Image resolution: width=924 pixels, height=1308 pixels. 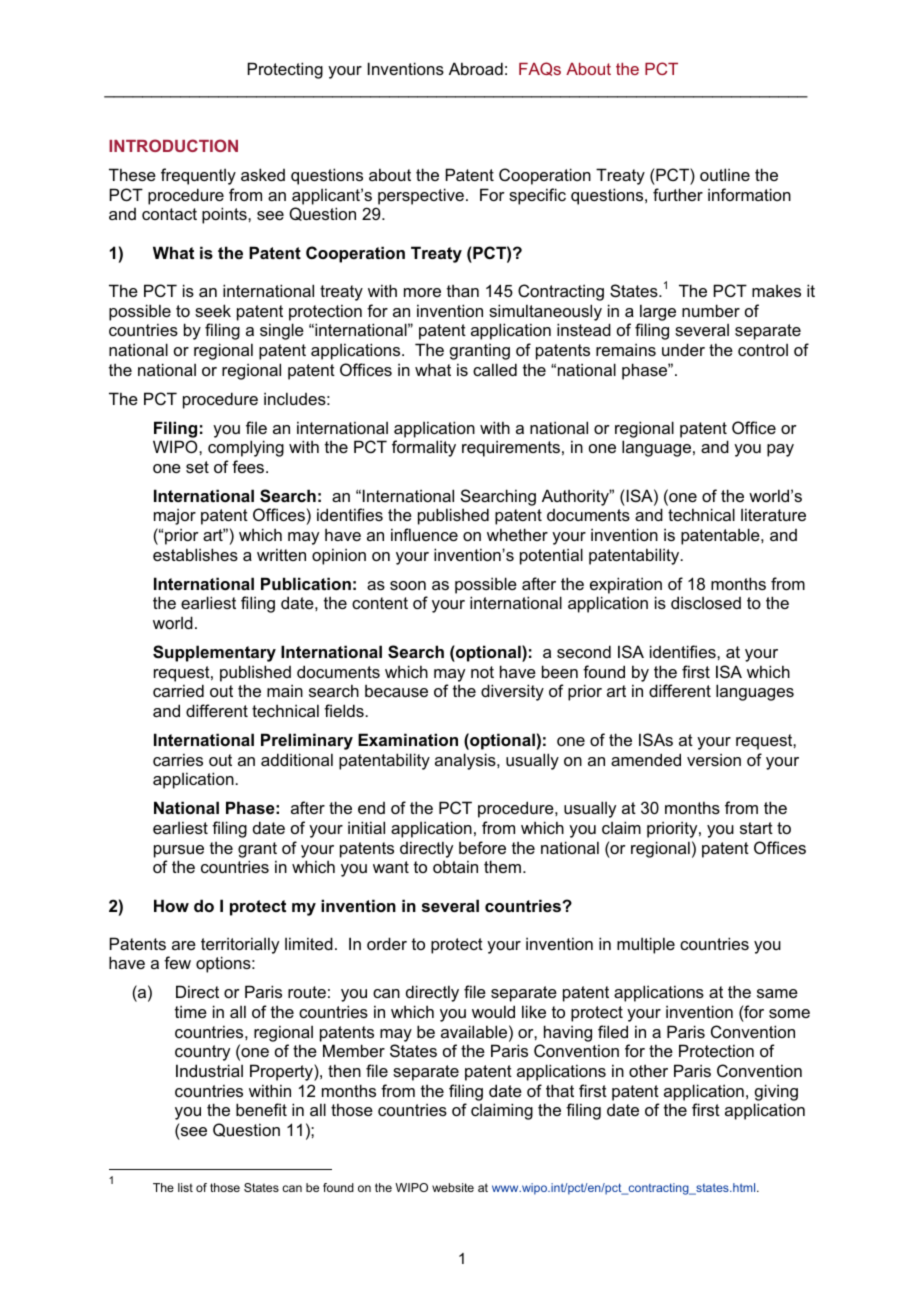 What do you see at coordinates (776, 1092) in the document?
I see `giving` at bounding box center [776, 1092].
